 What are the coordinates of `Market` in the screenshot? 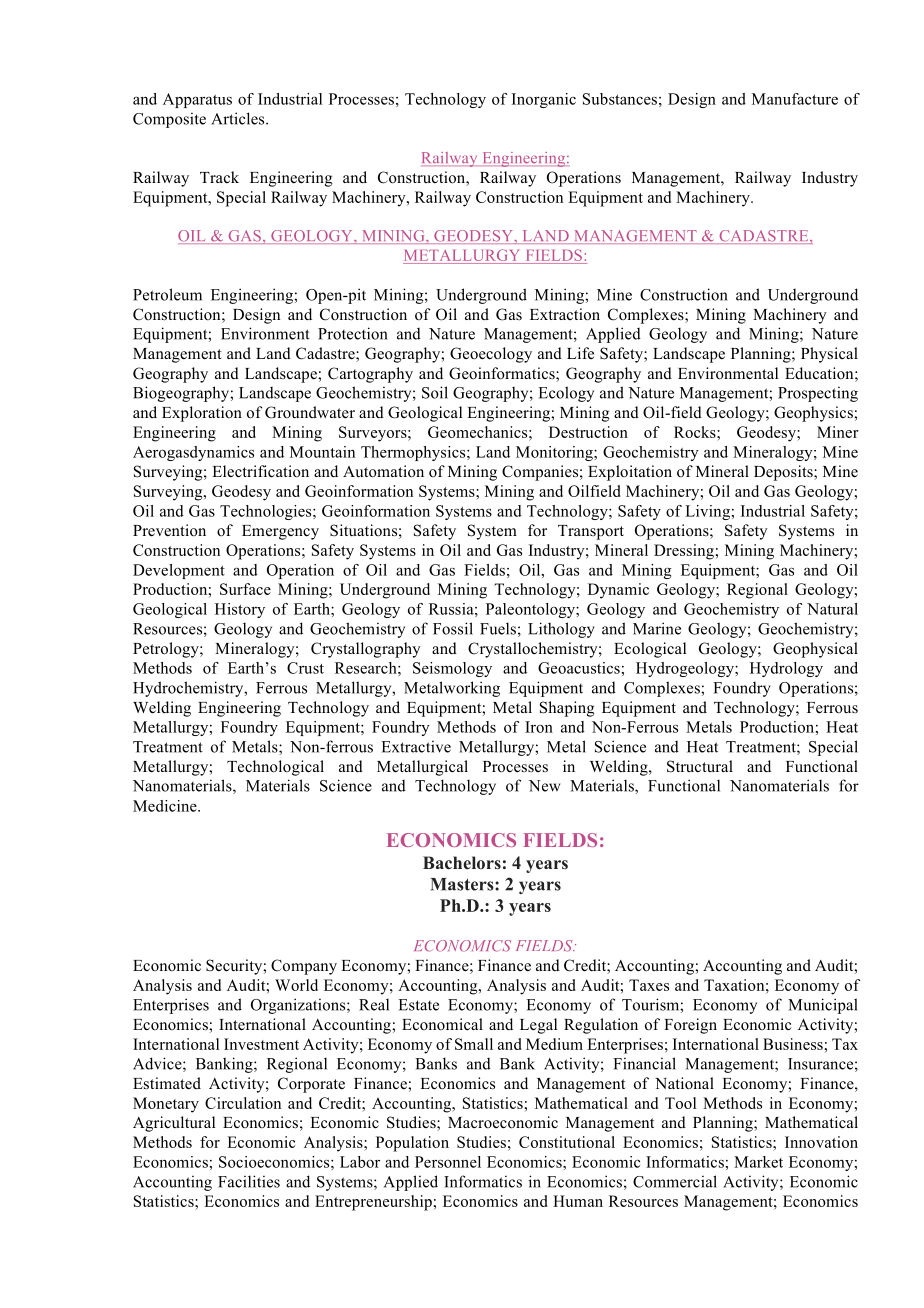 It's located at (758, 1162).
